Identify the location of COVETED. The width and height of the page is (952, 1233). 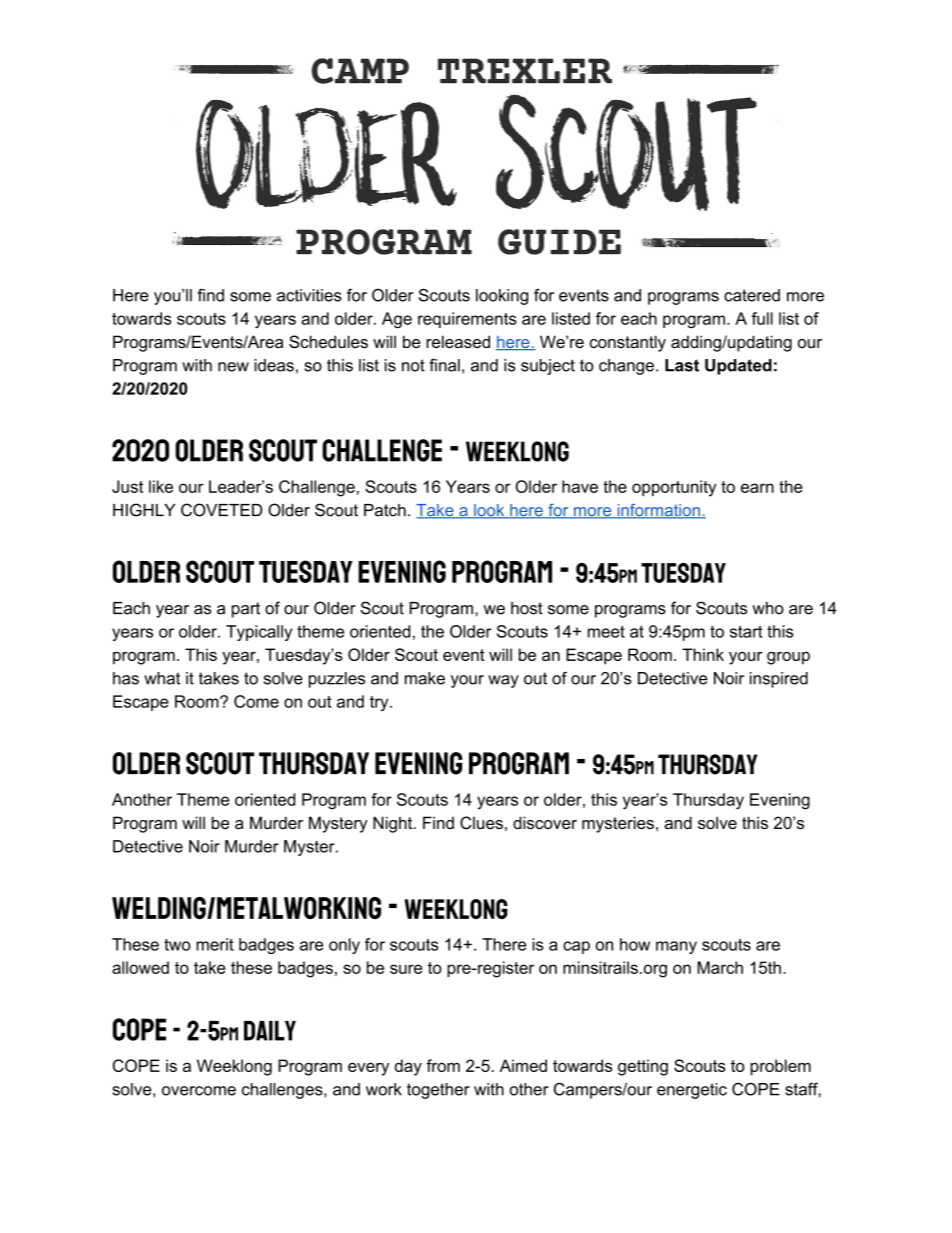
(221, 510).
